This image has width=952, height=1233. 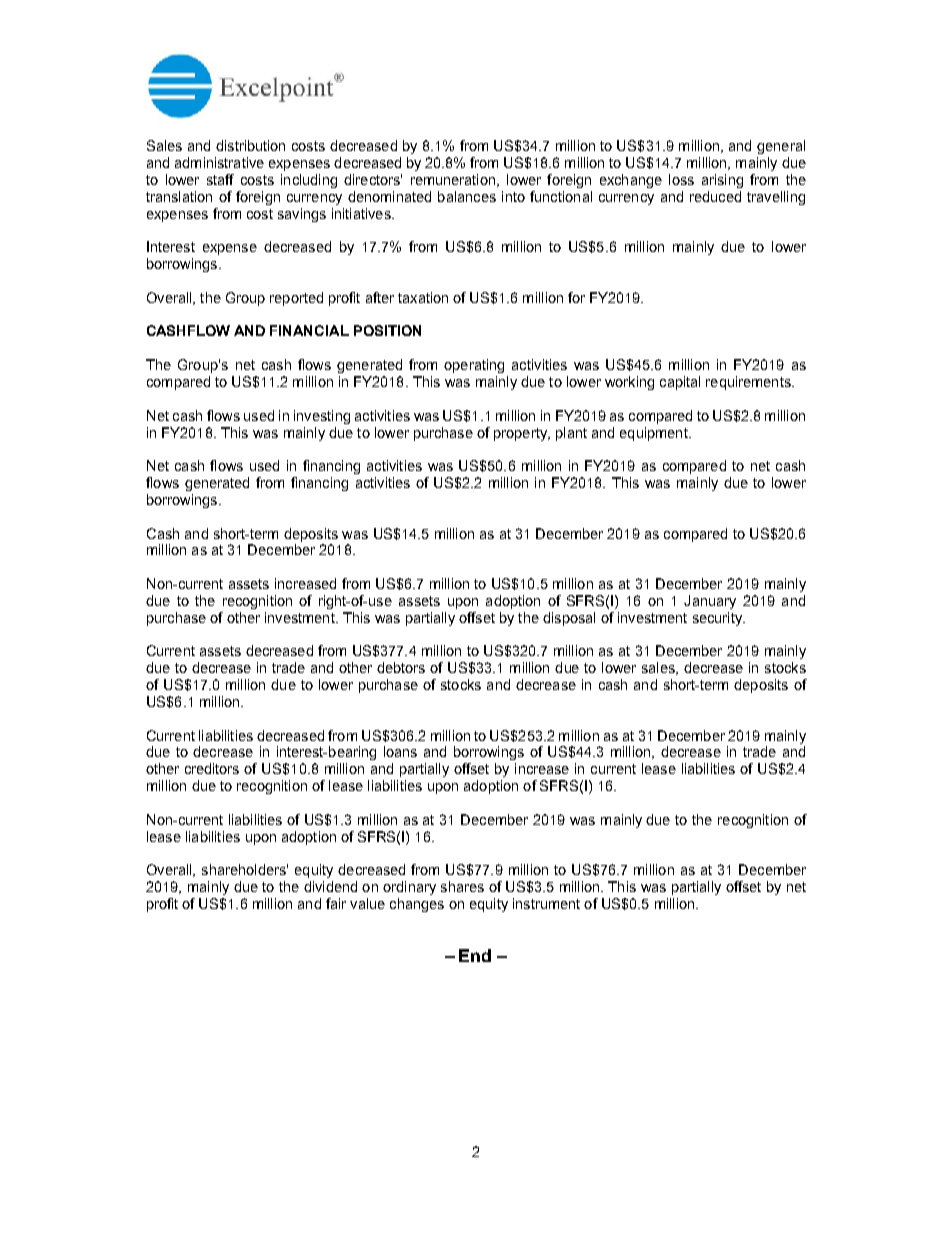 I want to click on instrument, so click(x=546, y=903).
